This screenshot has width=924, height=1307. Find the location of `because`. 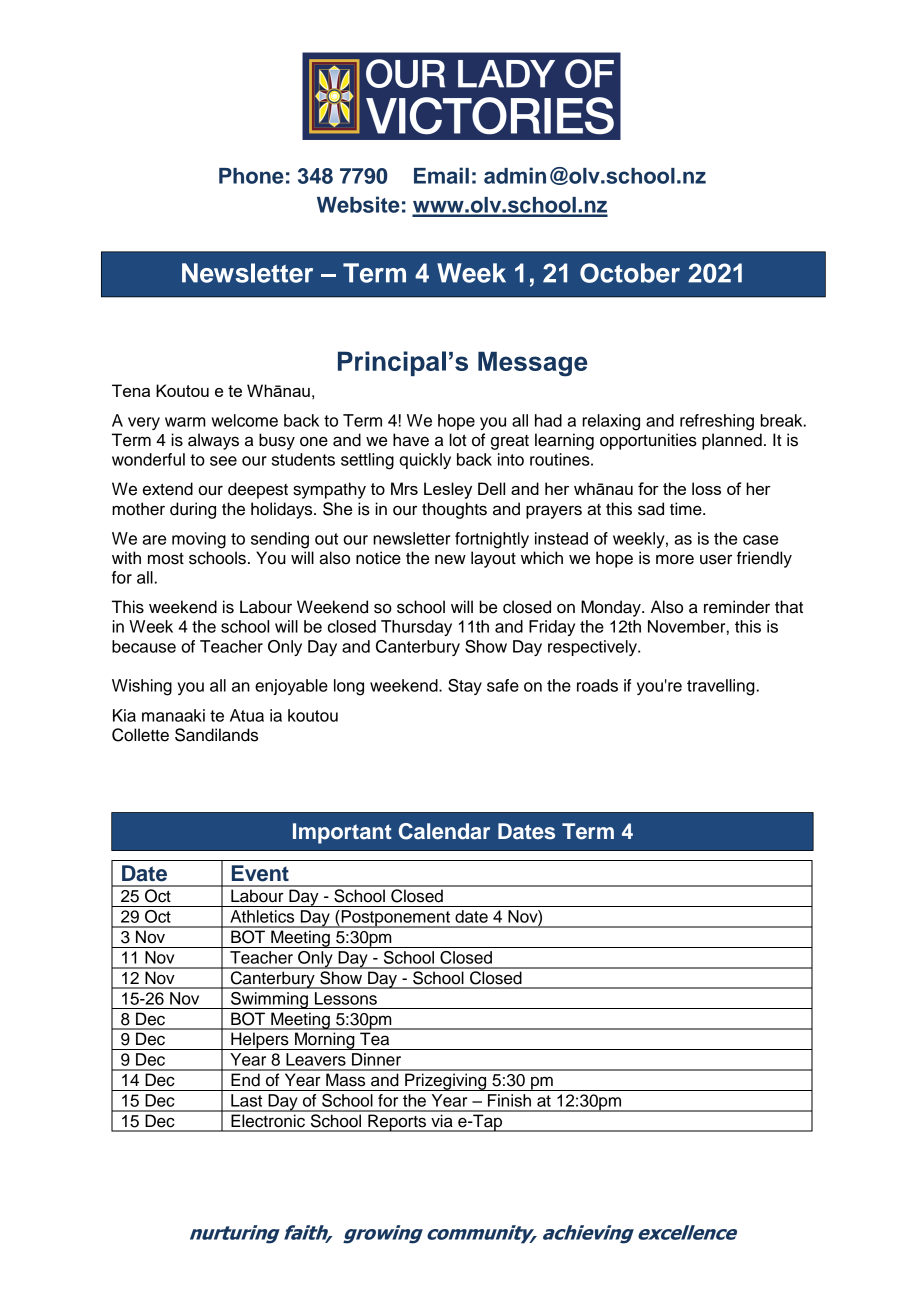

because is located at coordinates (144, 646).
